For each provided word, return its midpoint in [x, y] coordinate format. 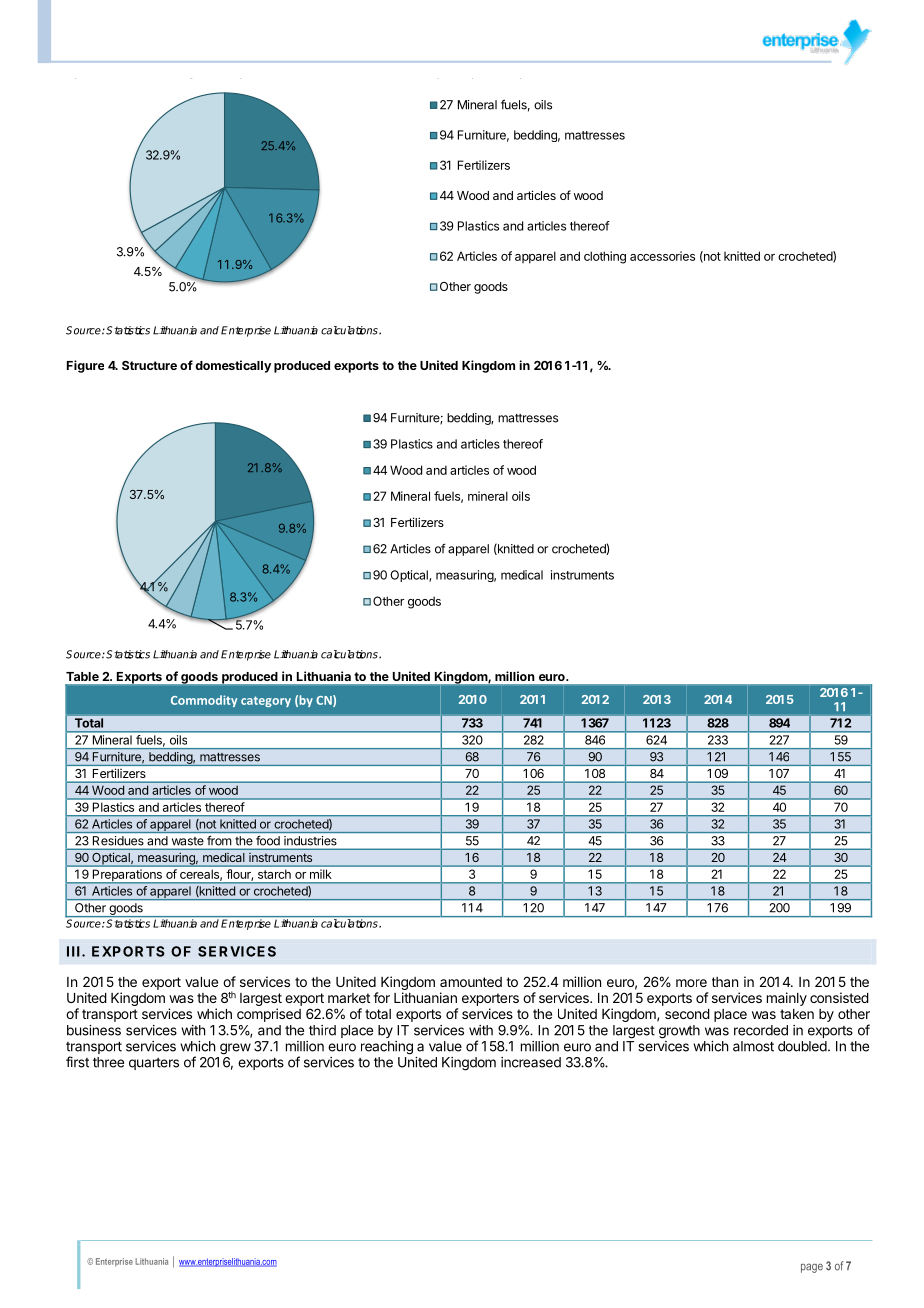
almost [753, 1046]
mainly [787, 999]
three [108, 1062]
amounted [471, 982]
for [381, 997]
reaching [387, 1048]
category [266, 701]
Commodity [204, 701]
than [725, 982]
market [349, 998]
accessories [662, 256]
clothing [605, 257]
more [691, 983]
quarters [154, 1064]
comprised [269, 1015]
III [73, 951]
